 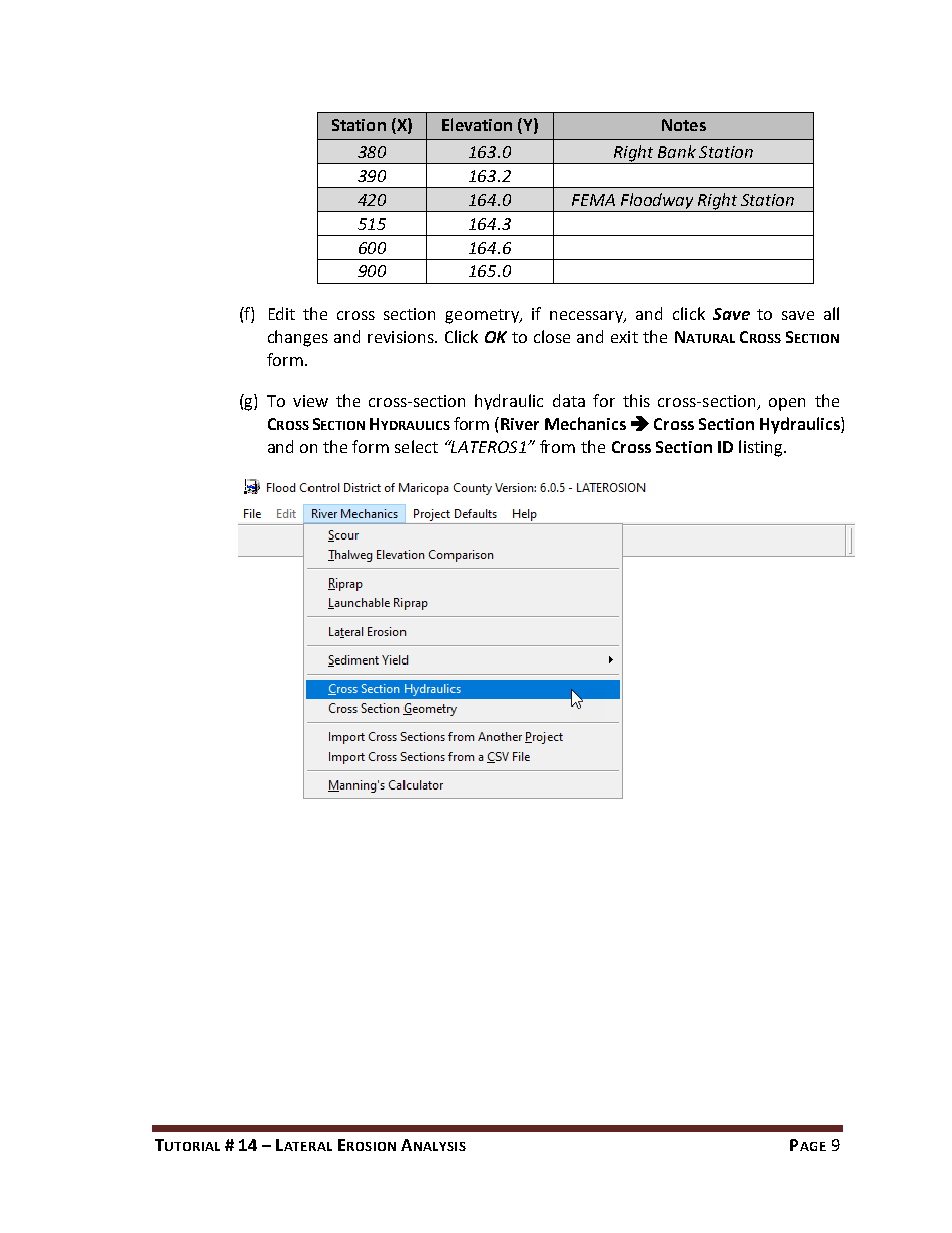 What do you see at coordinates (416, 446) in the screenshot?
I see `select` at bounding box center [416, 446].
